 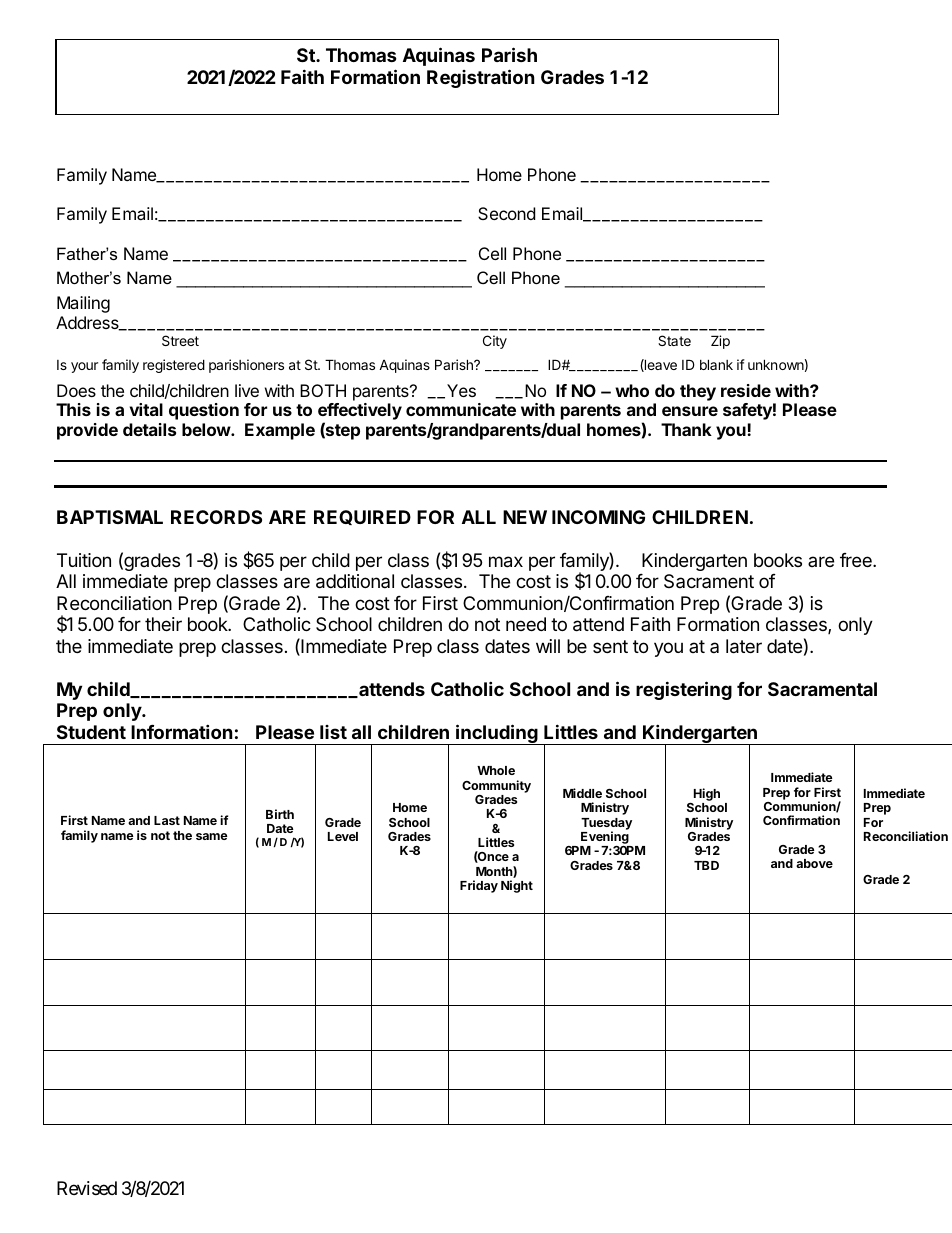 I want to click on Mailing, so click(x=83, y=304).
